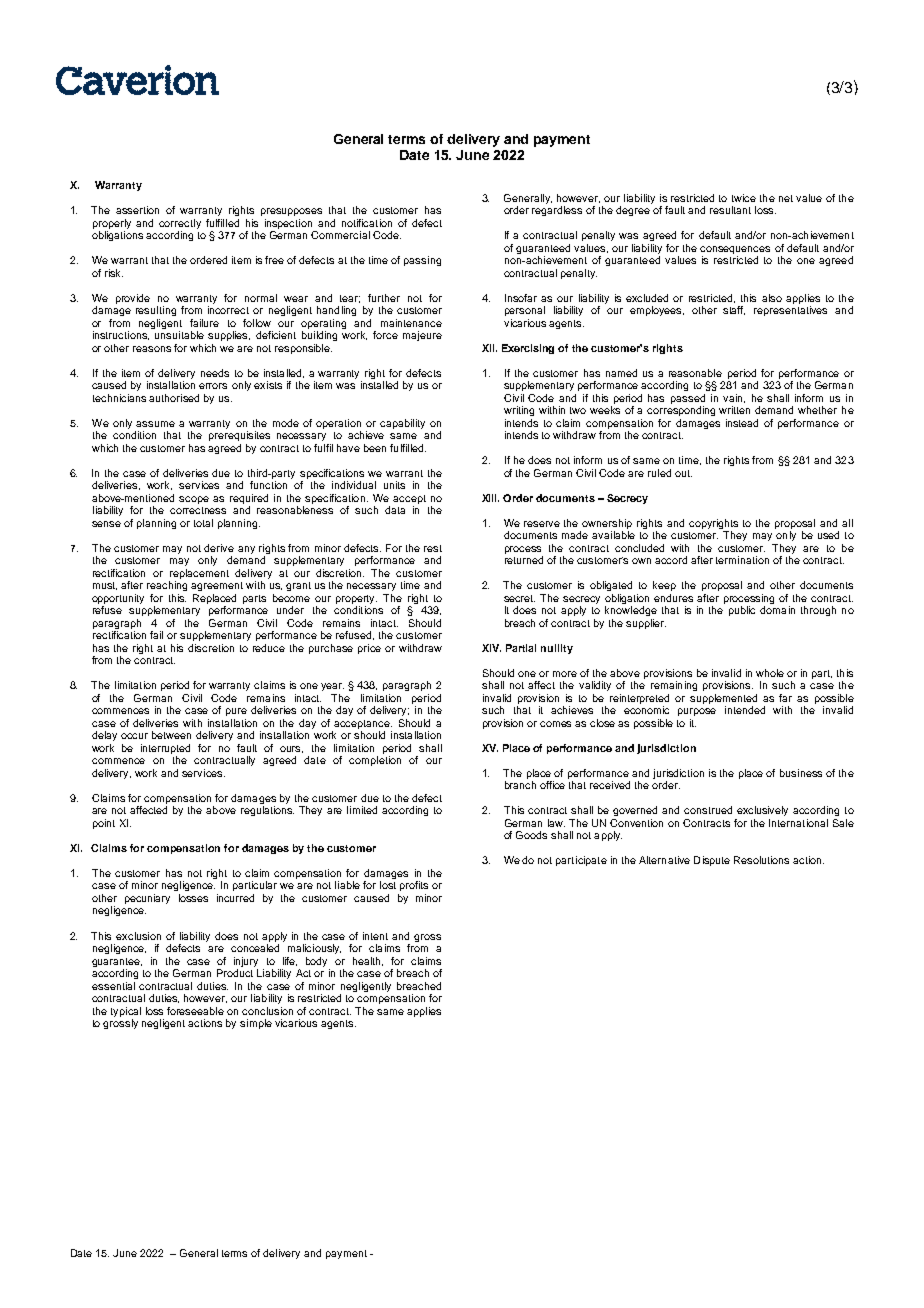  I want to click on correctly, so click(180, 224).
